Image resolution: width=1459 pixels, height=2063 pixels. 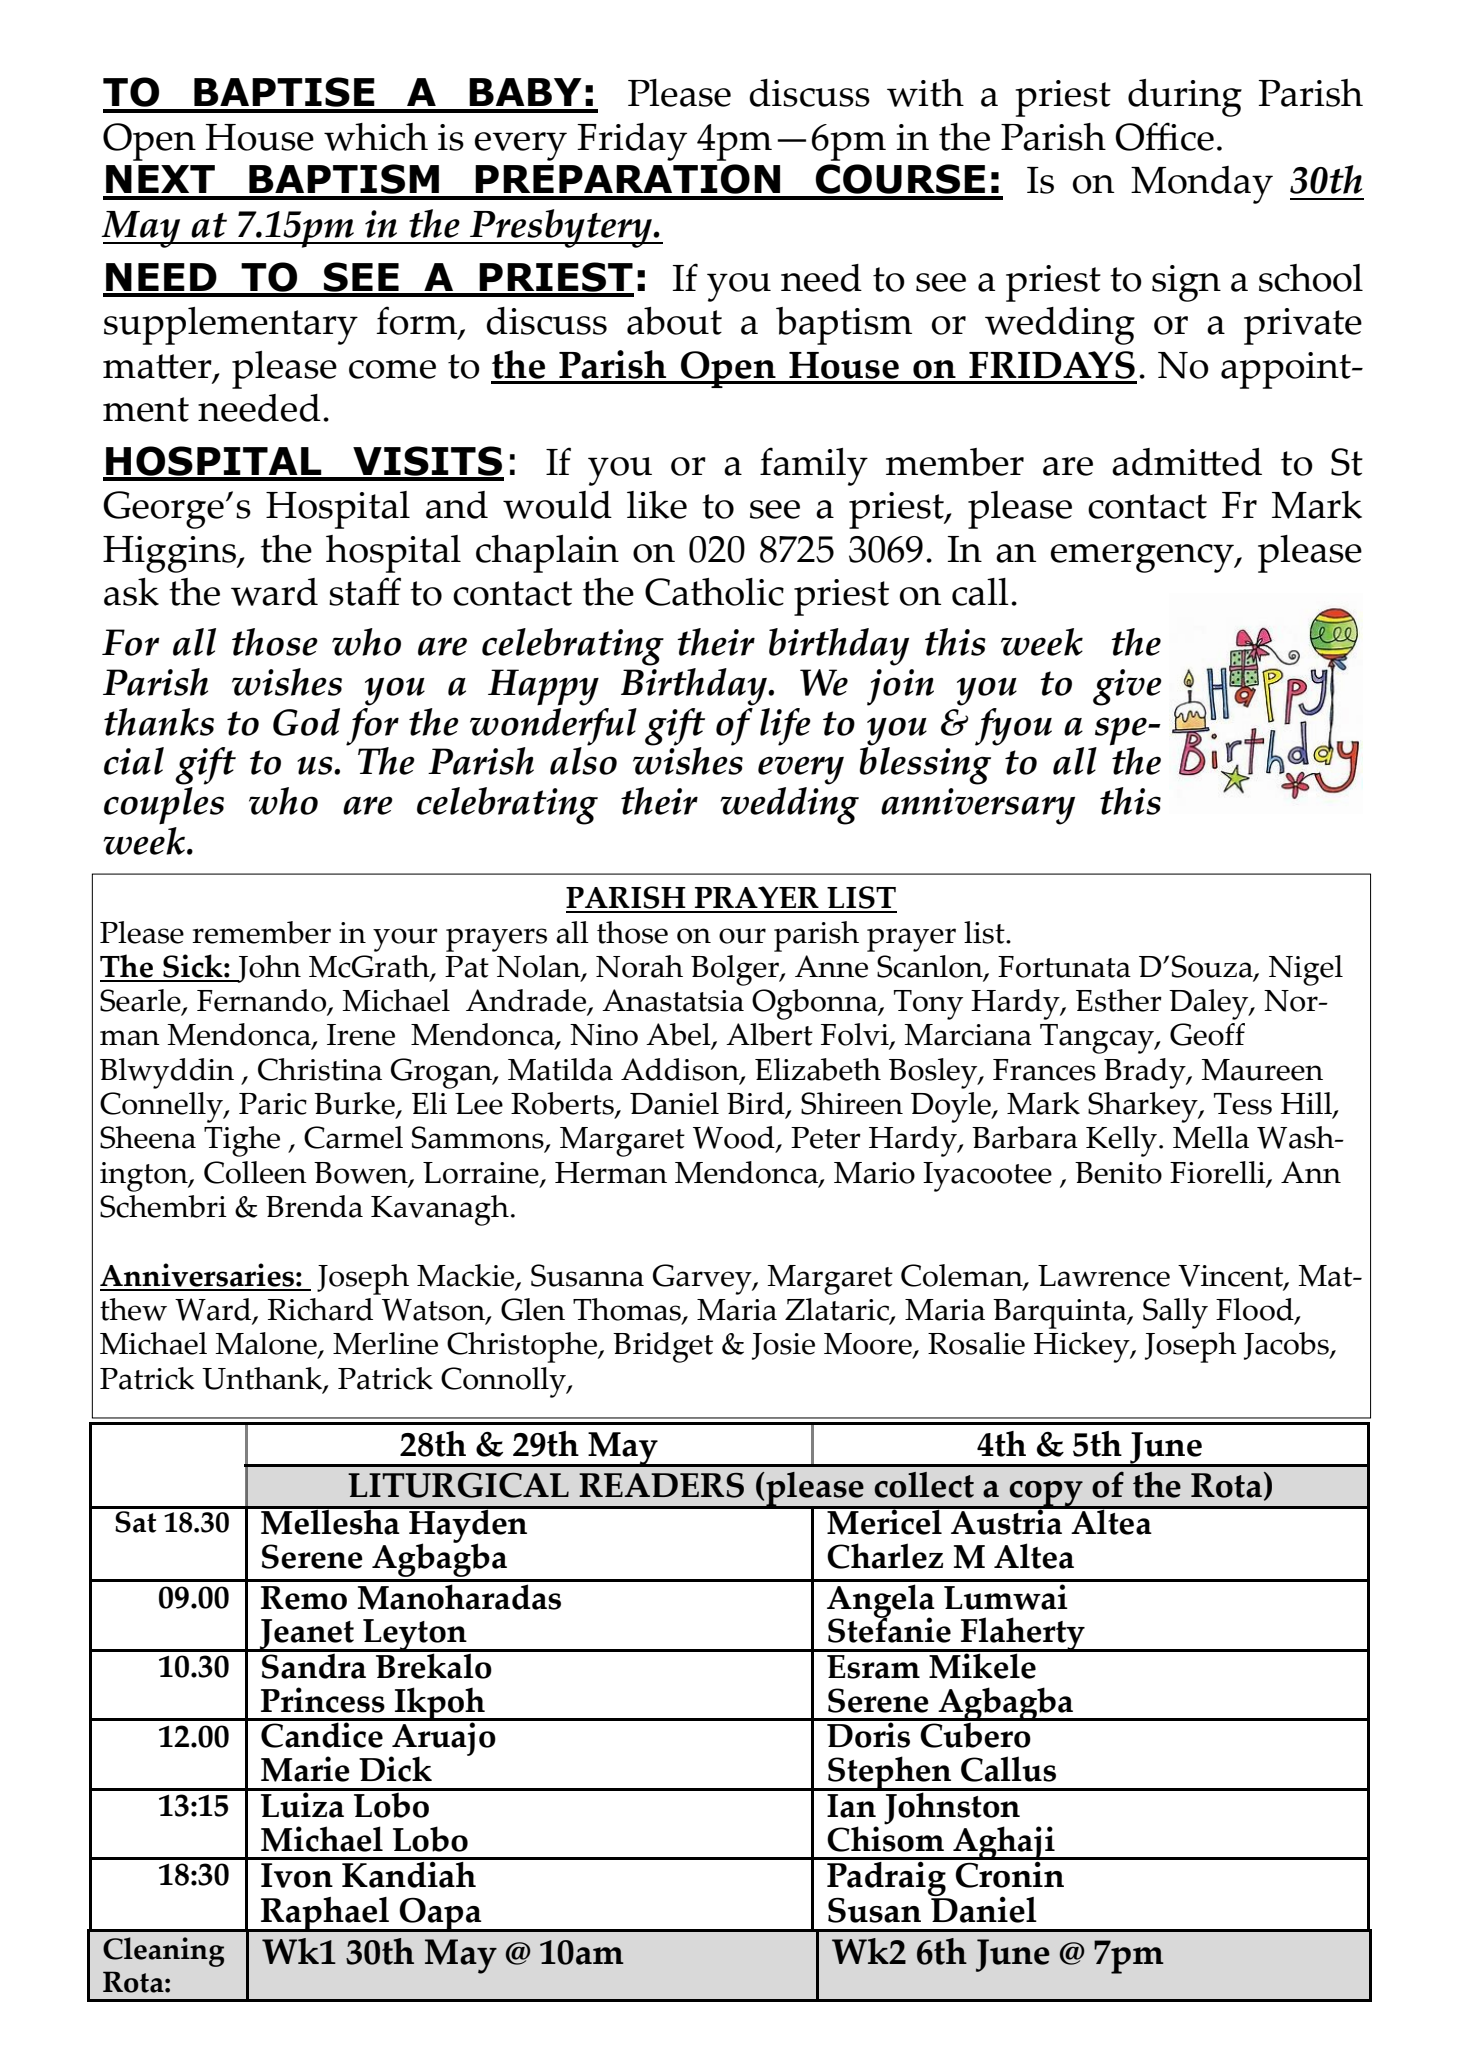 I want to click on with, so click(x=925, y=93).
